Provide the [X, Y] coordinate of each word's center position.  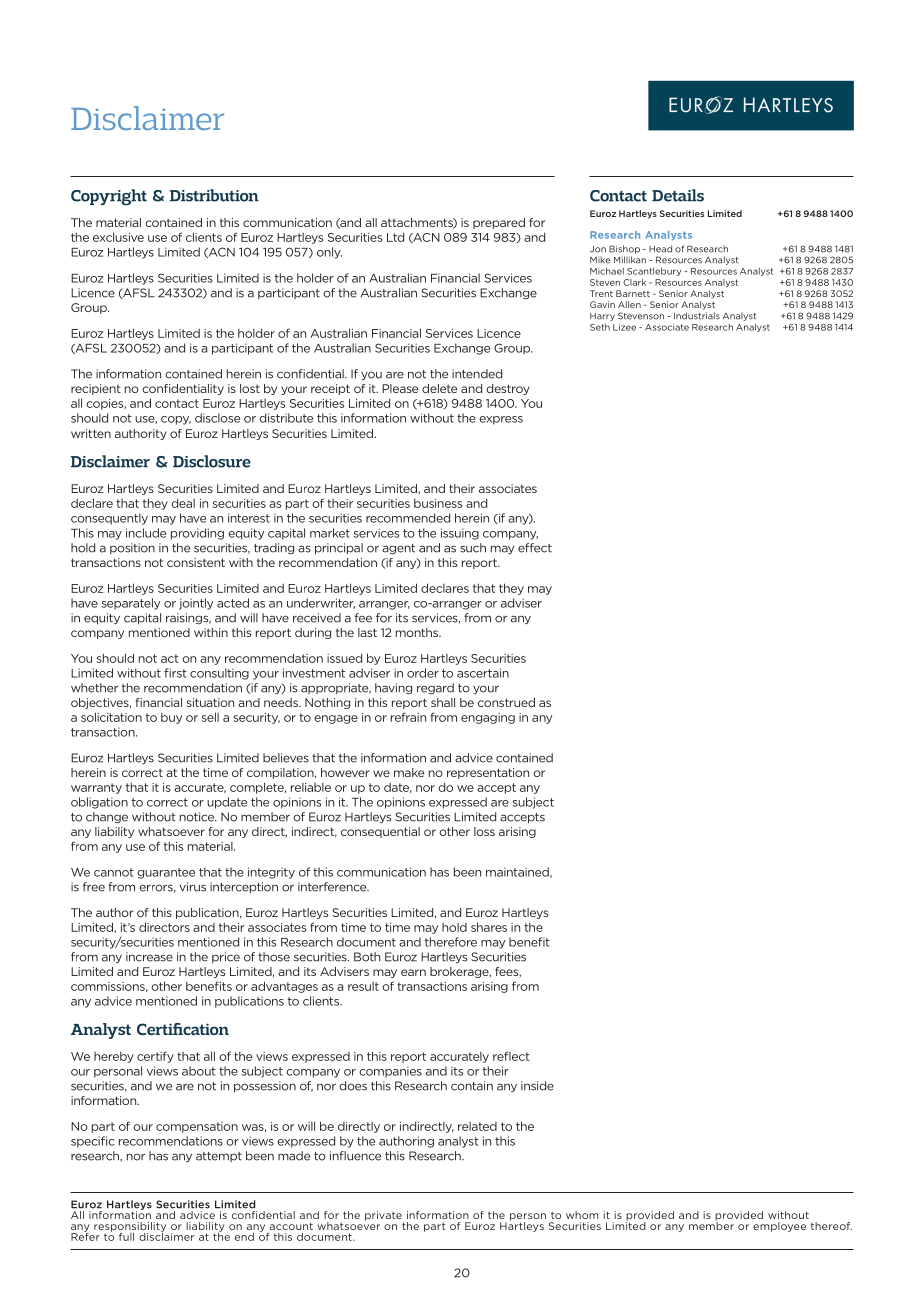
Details [678, 195]
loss [484, 831]
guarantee [166, 873]
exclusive [118, 237]
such [473, 548]
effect [535, 548]
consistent [196, 562]
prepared [499, 223]
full [126, 1237]
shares [489, 927]
